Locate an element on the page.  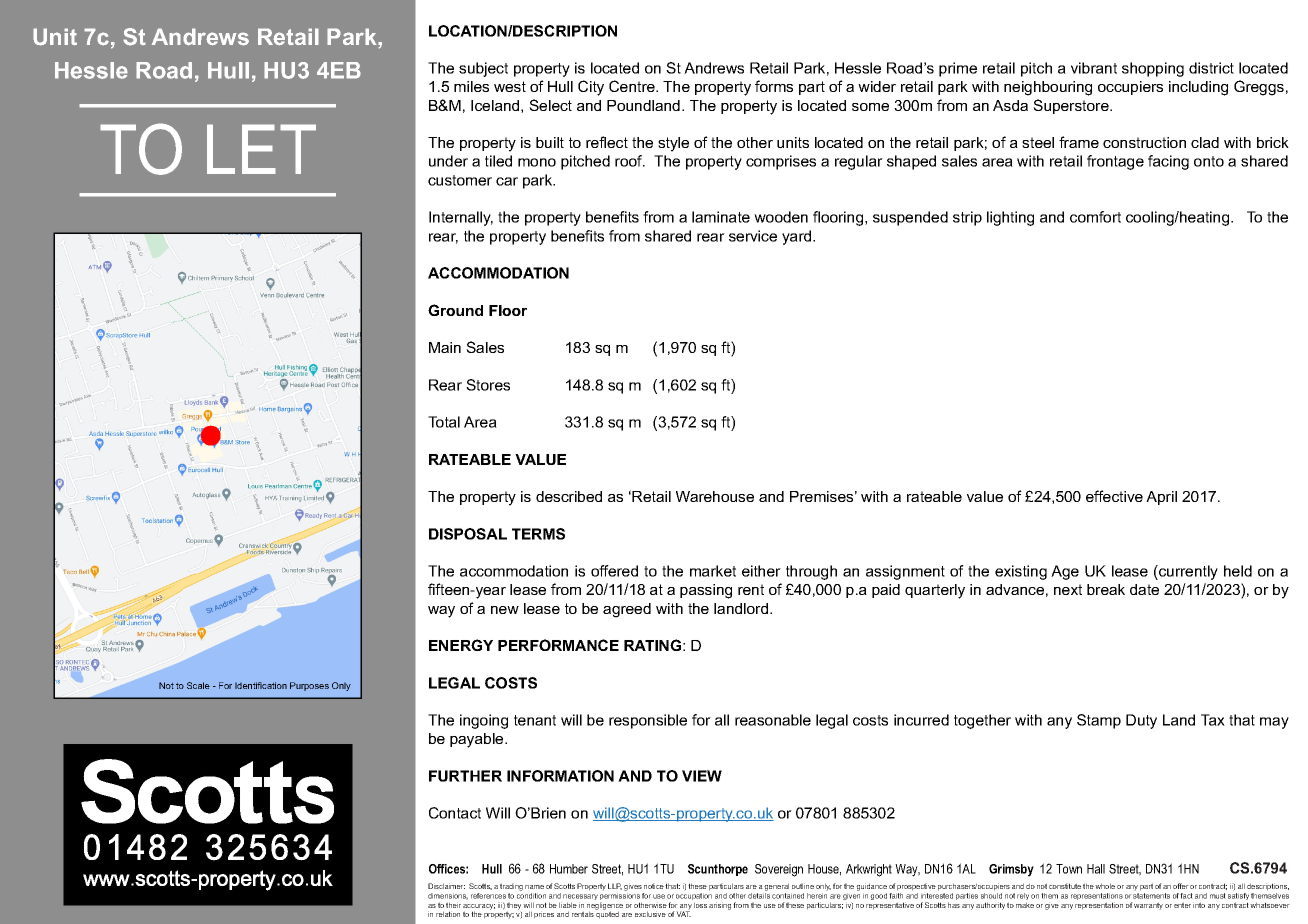
Disclaimer is located at coordinates (446, 886).
